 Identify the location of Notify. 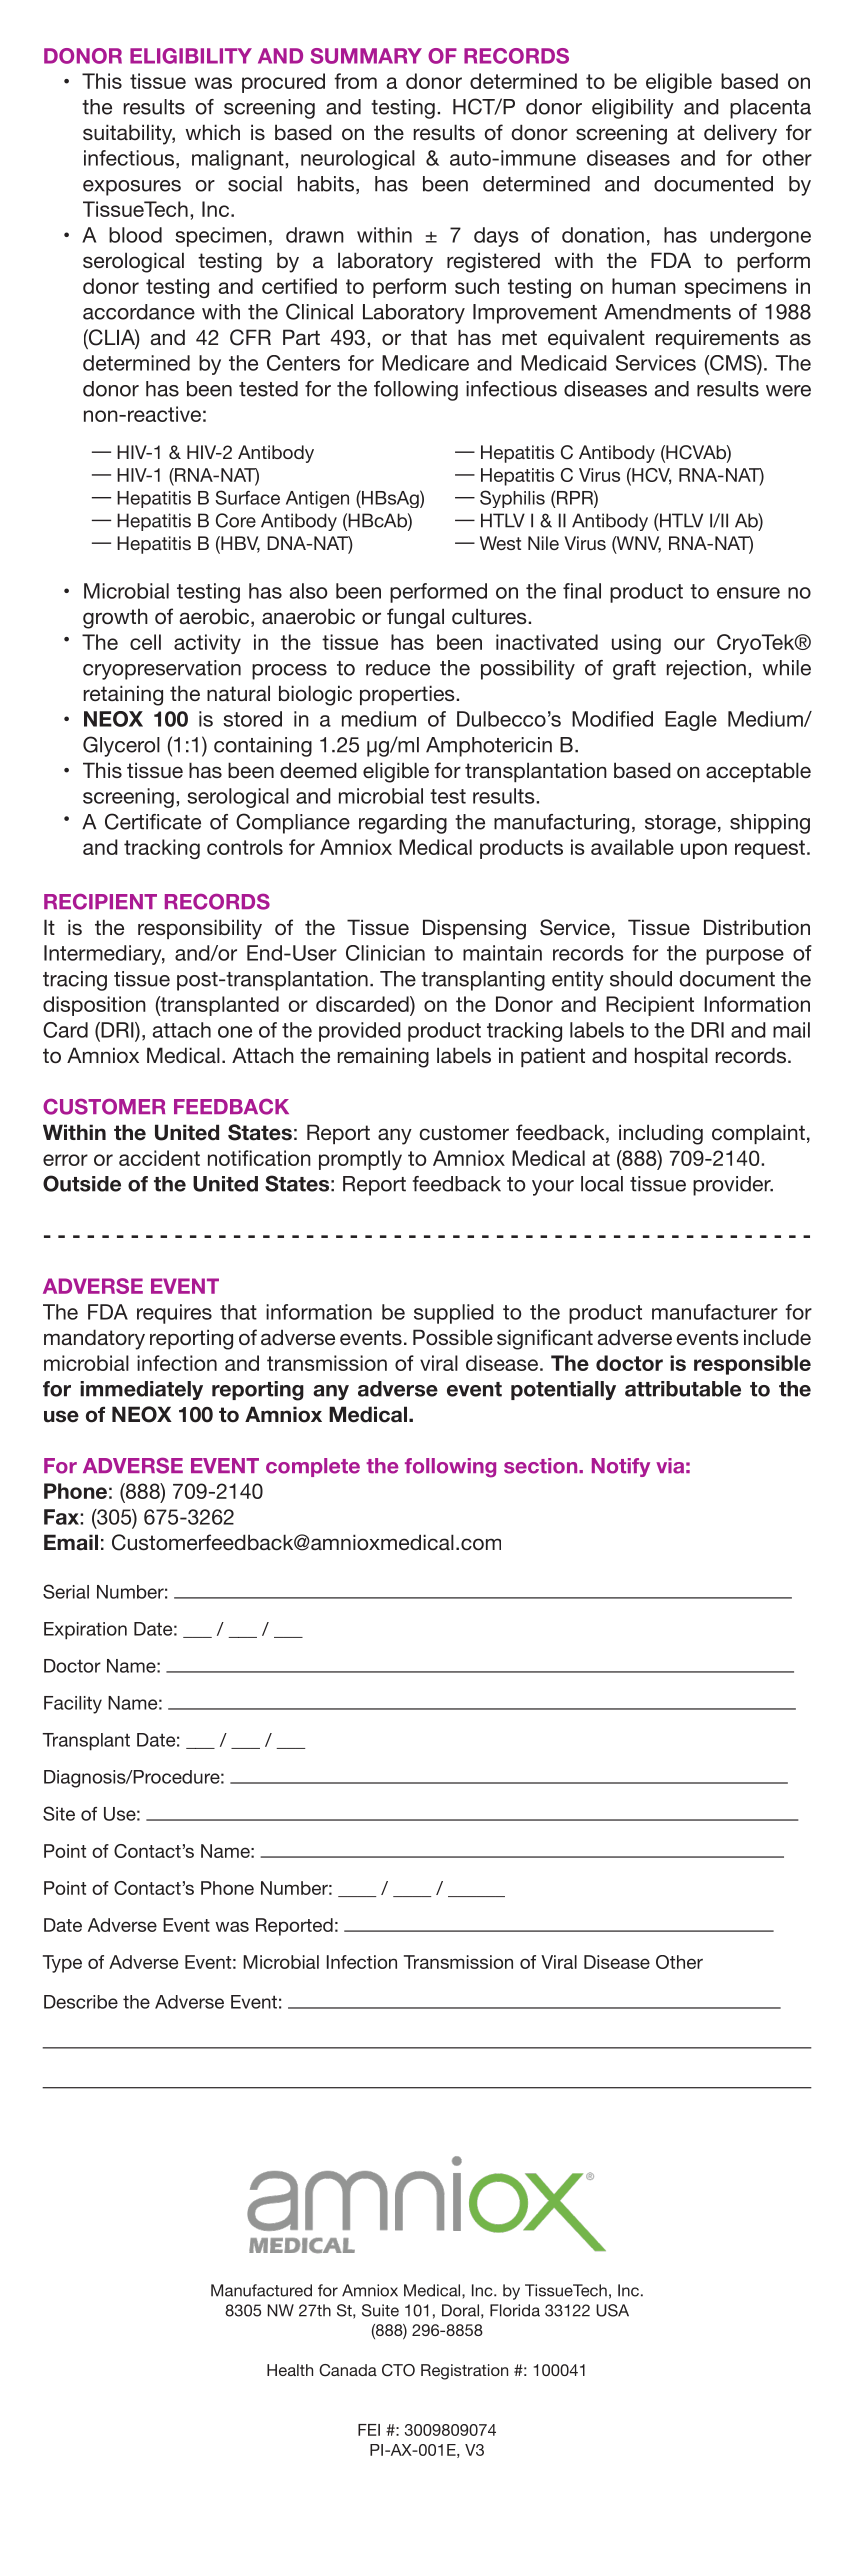
(621, 1467).
